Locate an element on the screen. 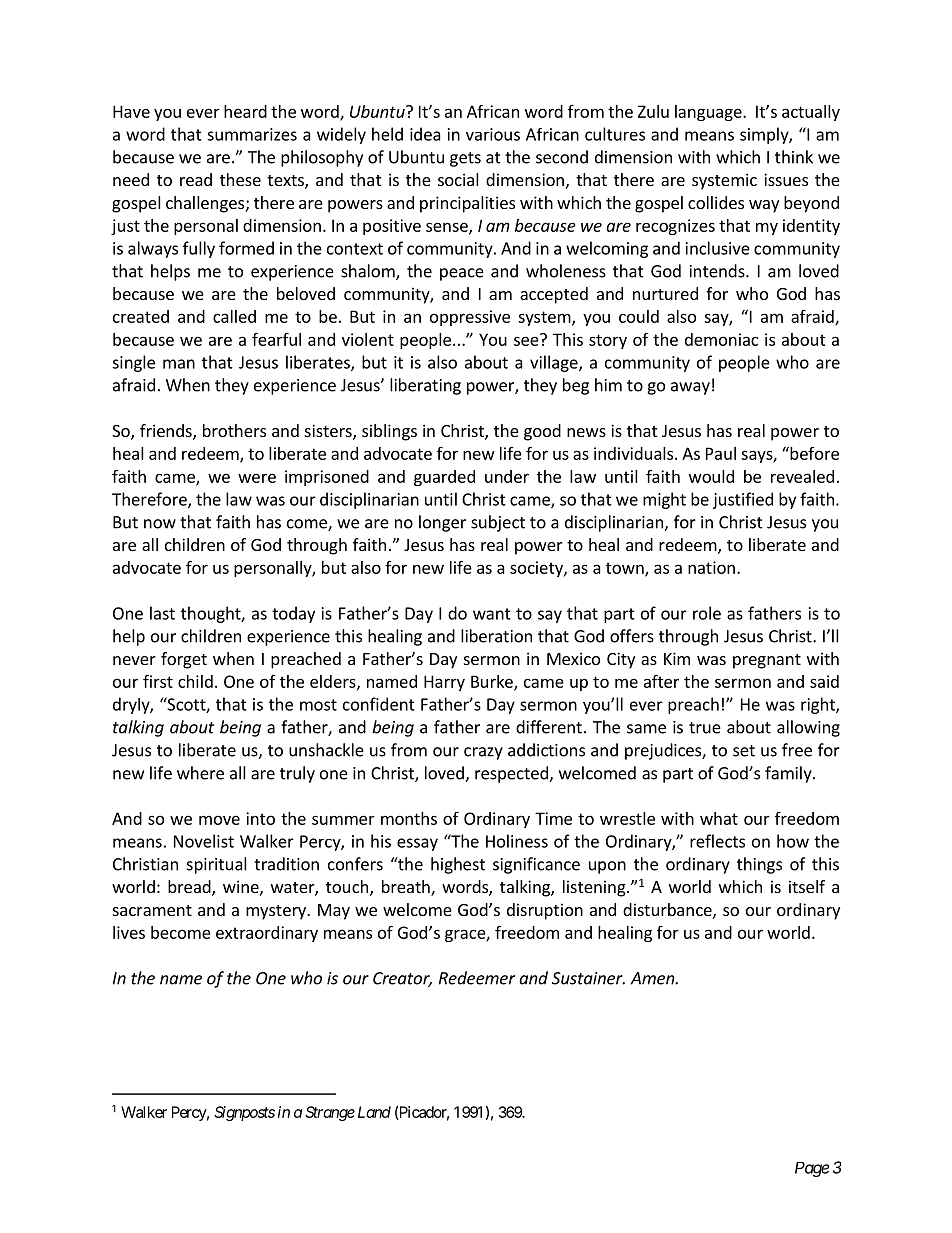 Image resolution: width=952 pixels, height=1233 pixels. away is located at coordinates (690, 388).
